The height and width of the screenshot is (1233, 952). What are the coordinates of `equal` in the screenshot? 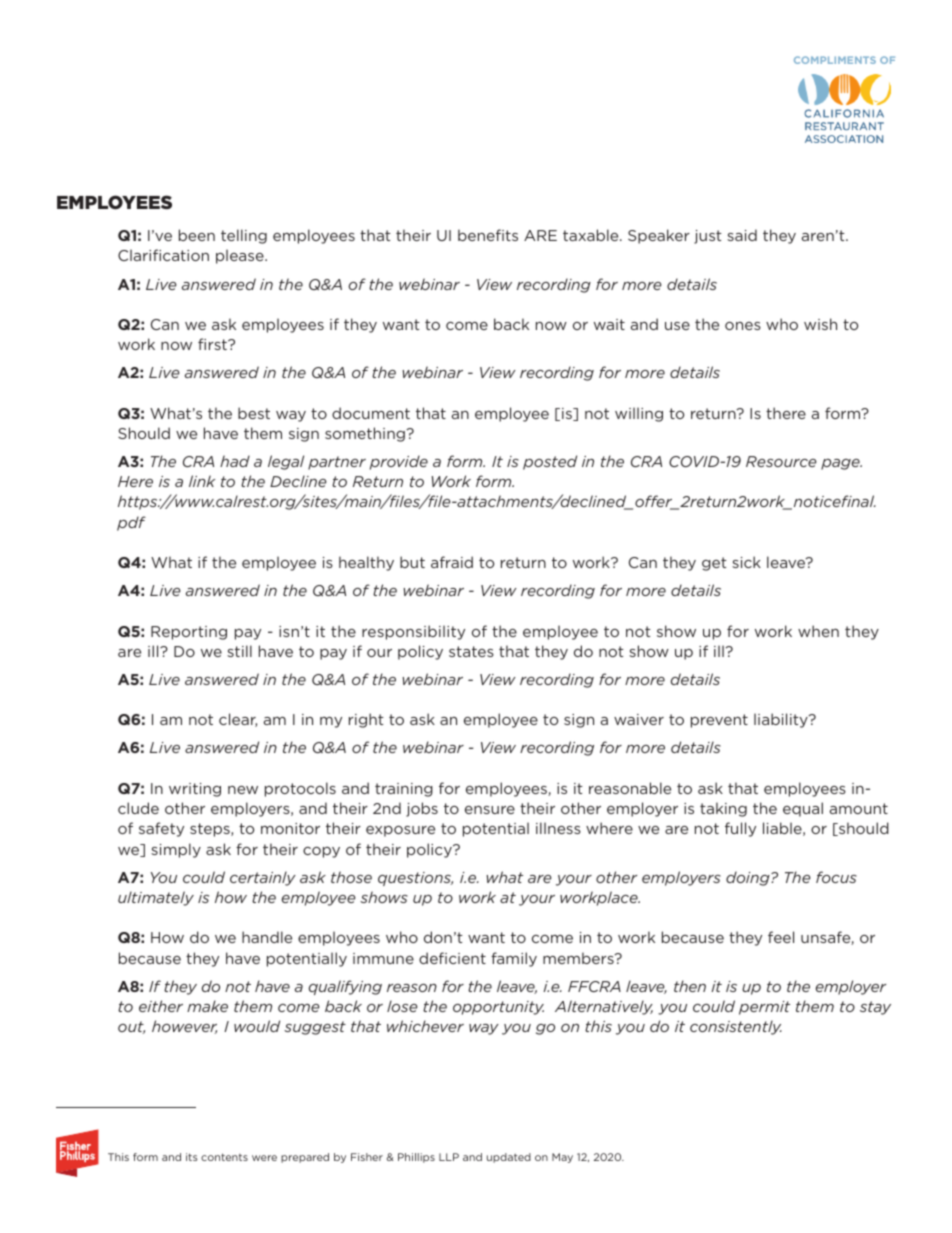 It's located at (803, 809).
